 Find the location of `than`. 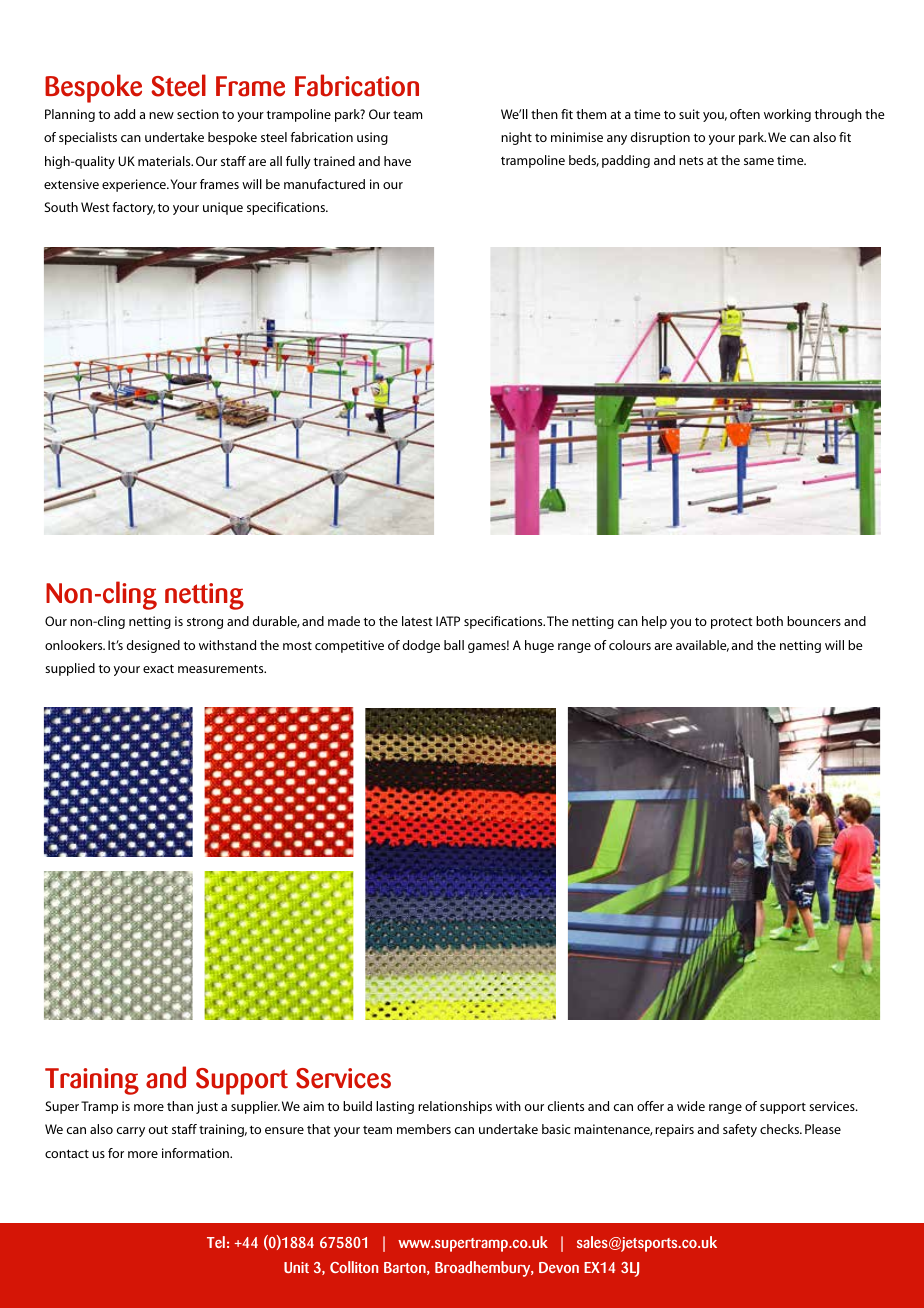

than is located at coordinates (180, 1106).
